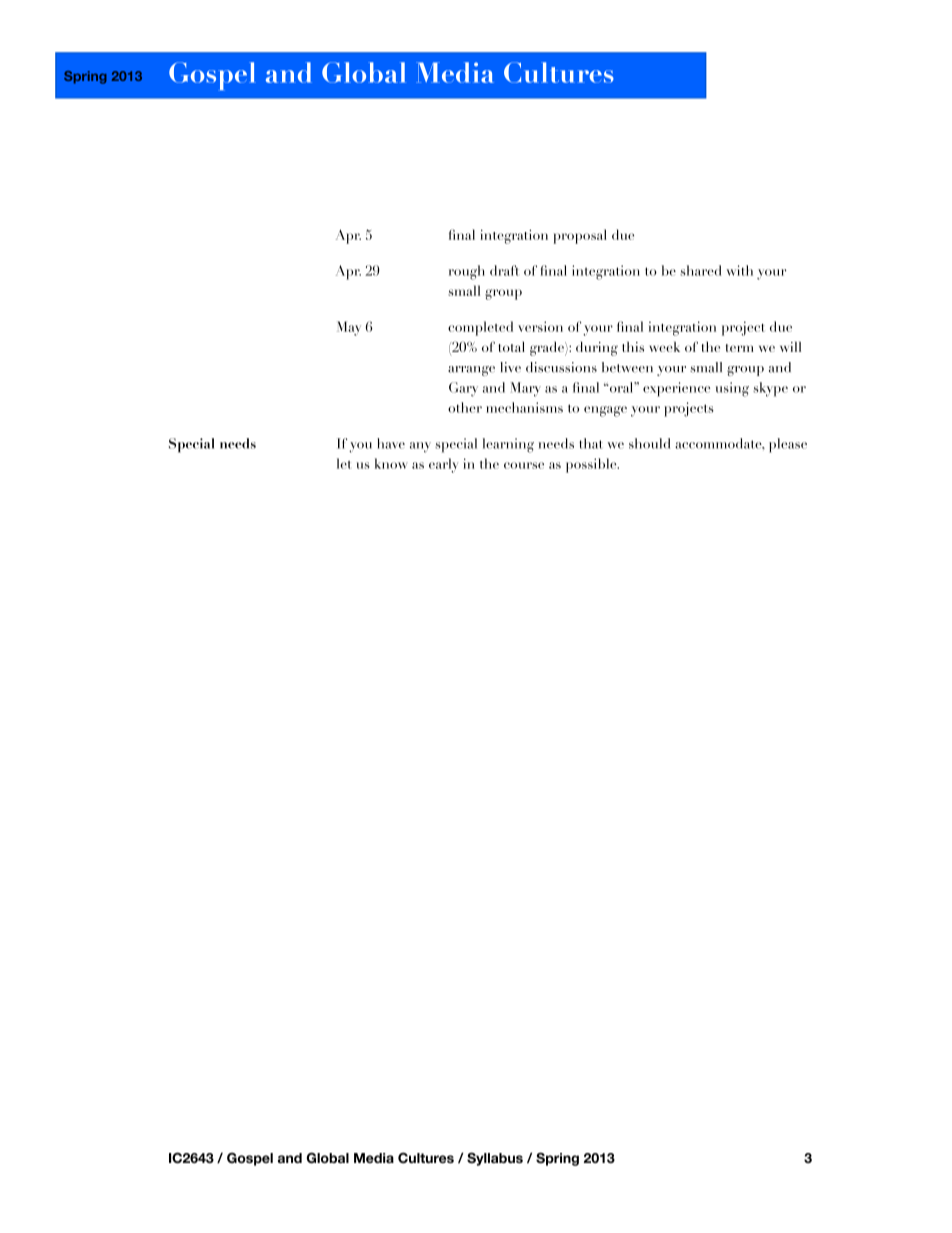 The image size is (952, 1233). I want to click on know, so click(391, 463).
